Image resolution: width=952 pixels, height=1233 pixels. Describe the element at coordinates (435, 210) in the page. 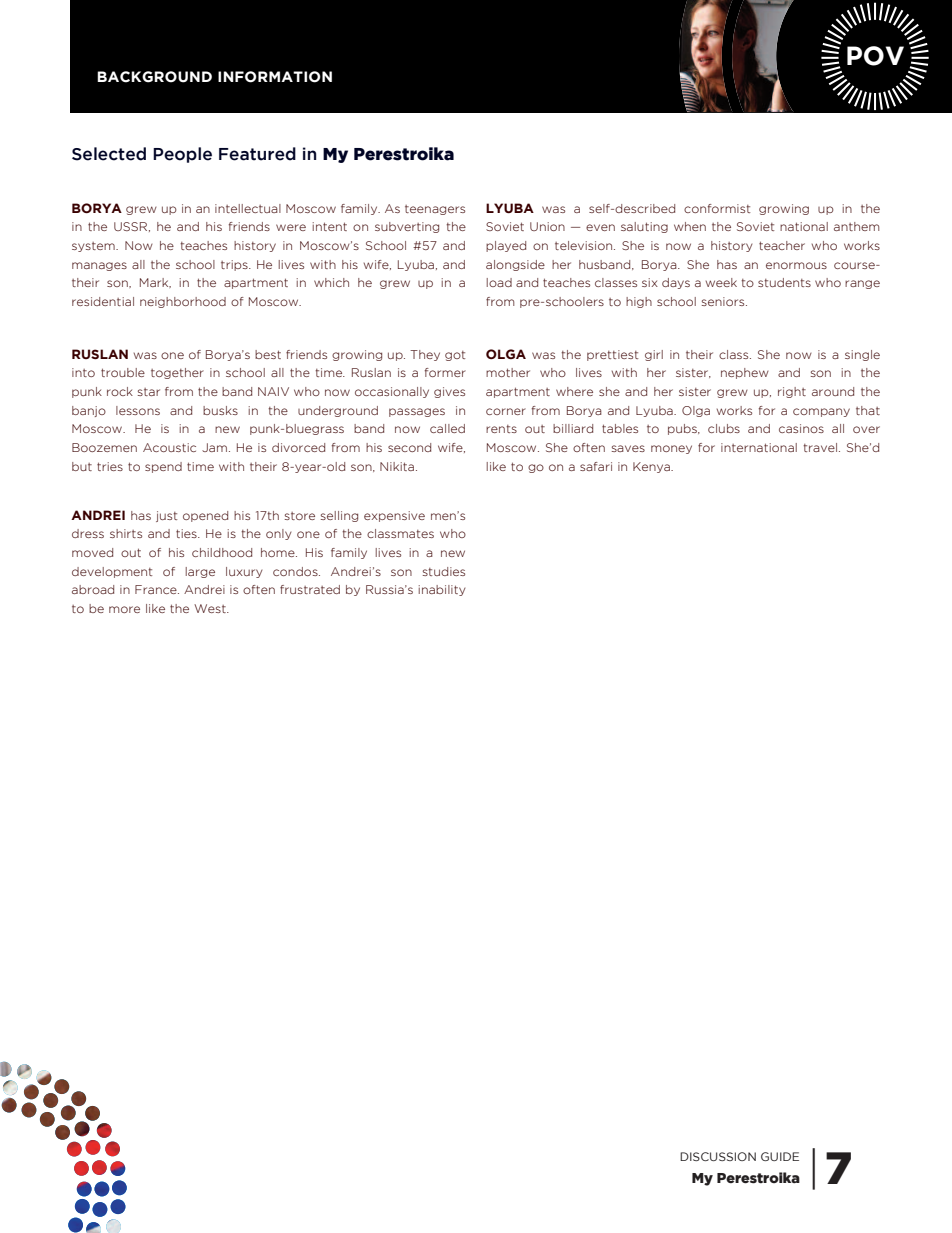

I see `teenagers` at that location.
